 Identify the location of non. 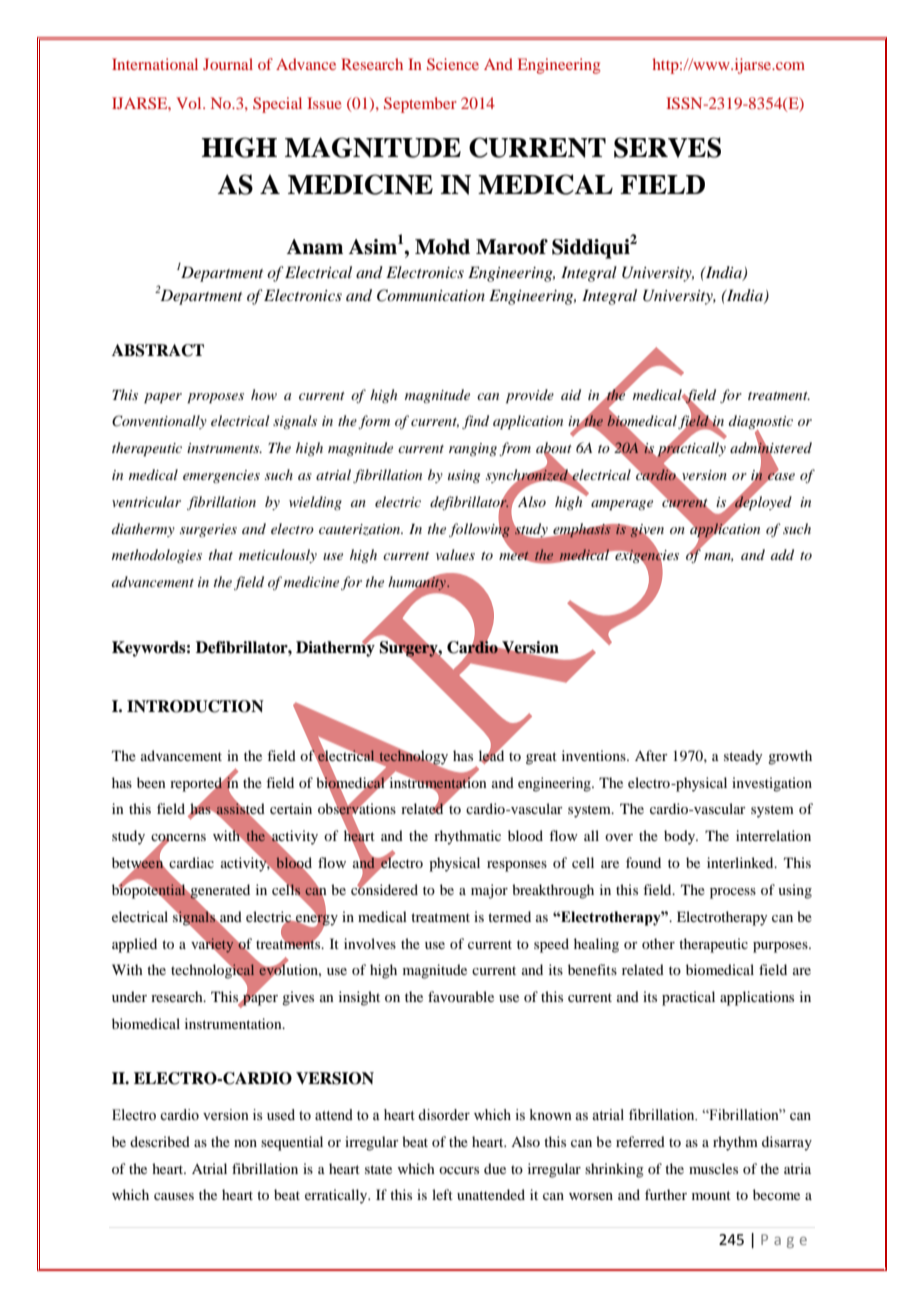
(245, 1143).
